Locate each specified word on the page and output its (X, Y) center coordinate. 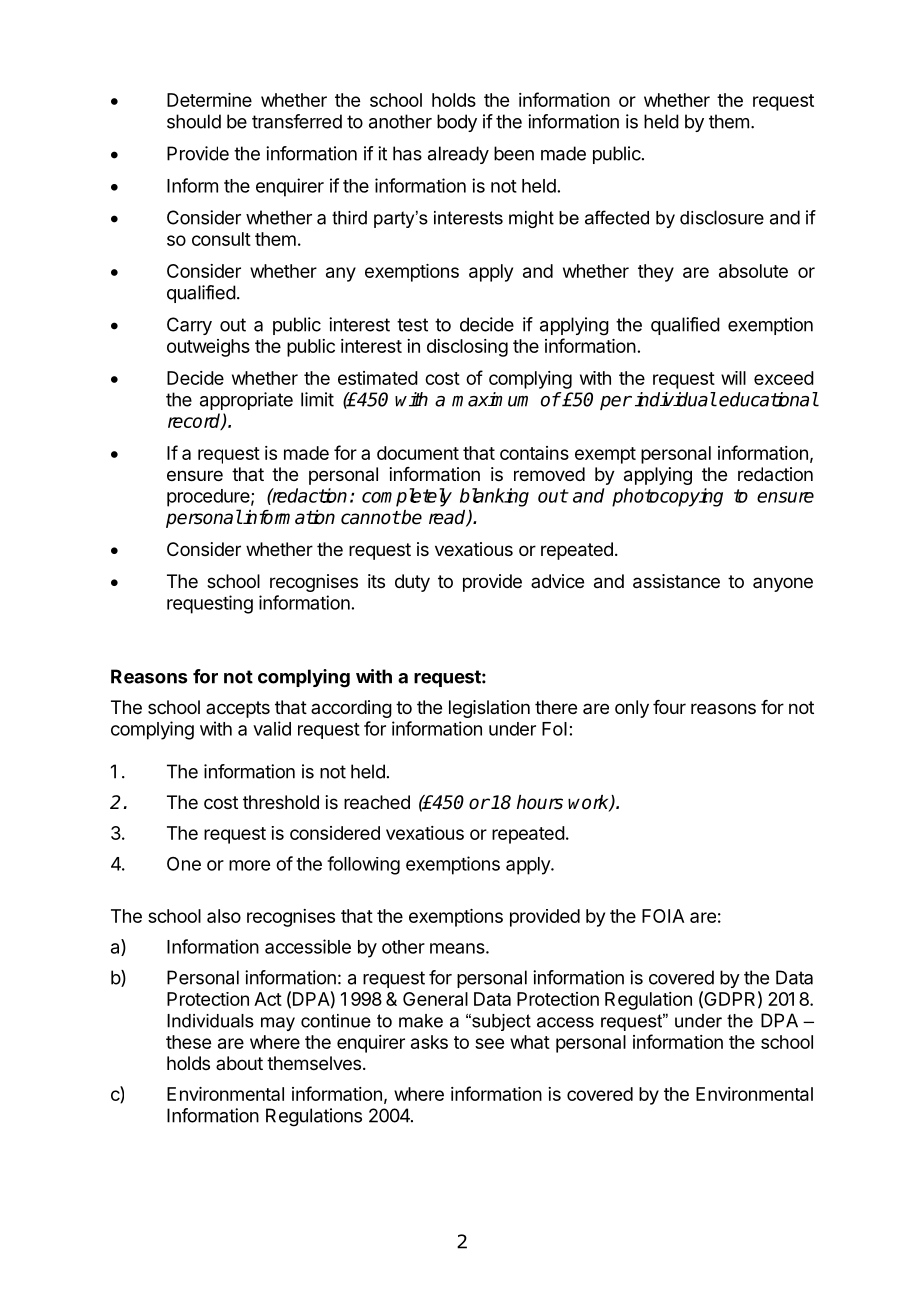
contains (534, 453)
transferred (297, 121)
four (669, 707)
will (733, 378)
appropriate (246, 401)
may (278, 1024)
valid (272, 728)
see (489, 1043)
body (457, 123)
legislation (489, 709)
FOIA (663, 916)
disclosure (722, 217)
